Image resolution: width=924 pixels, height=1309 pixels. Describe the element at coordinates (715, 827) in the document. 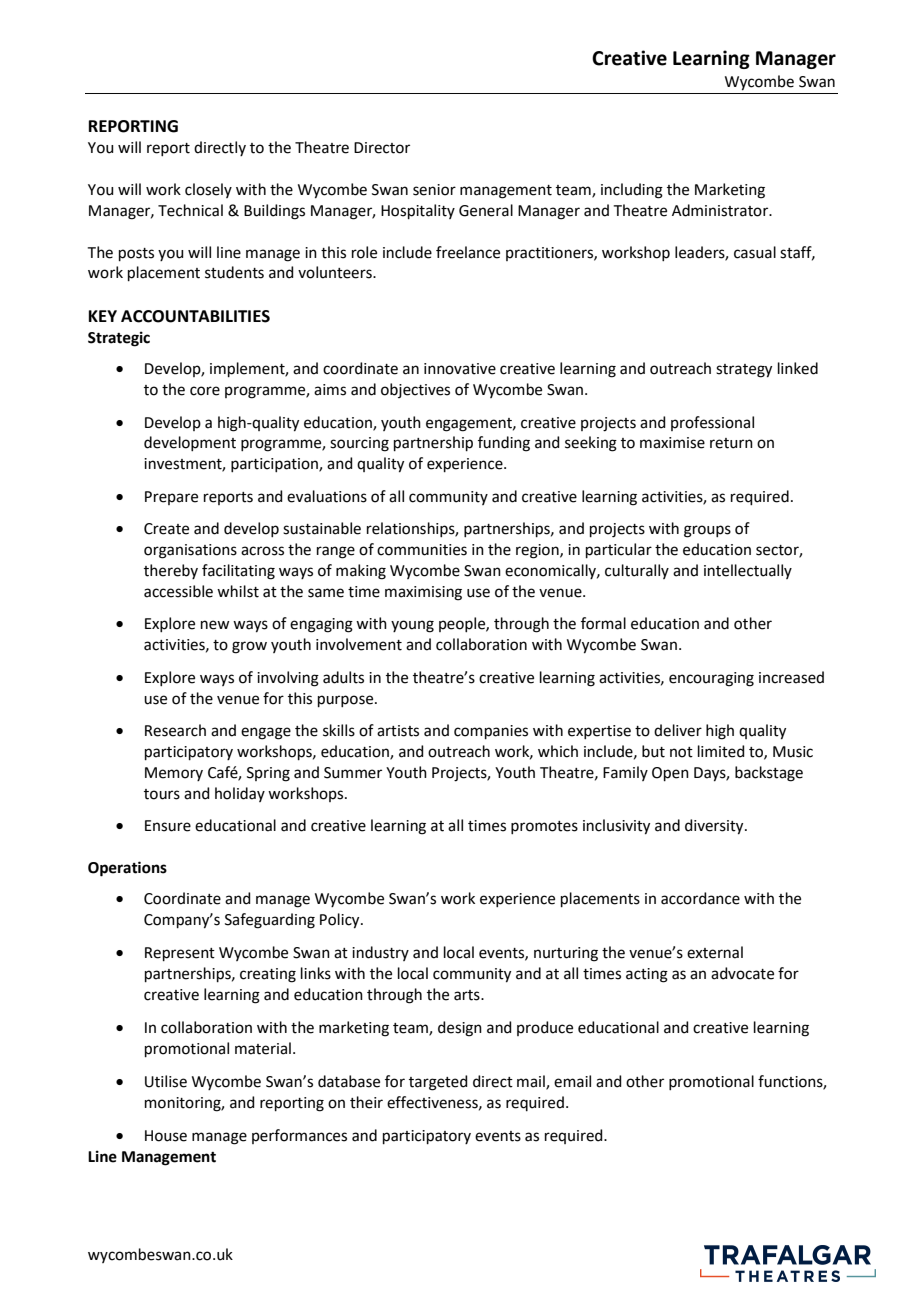

I see `diversity` at that location.
